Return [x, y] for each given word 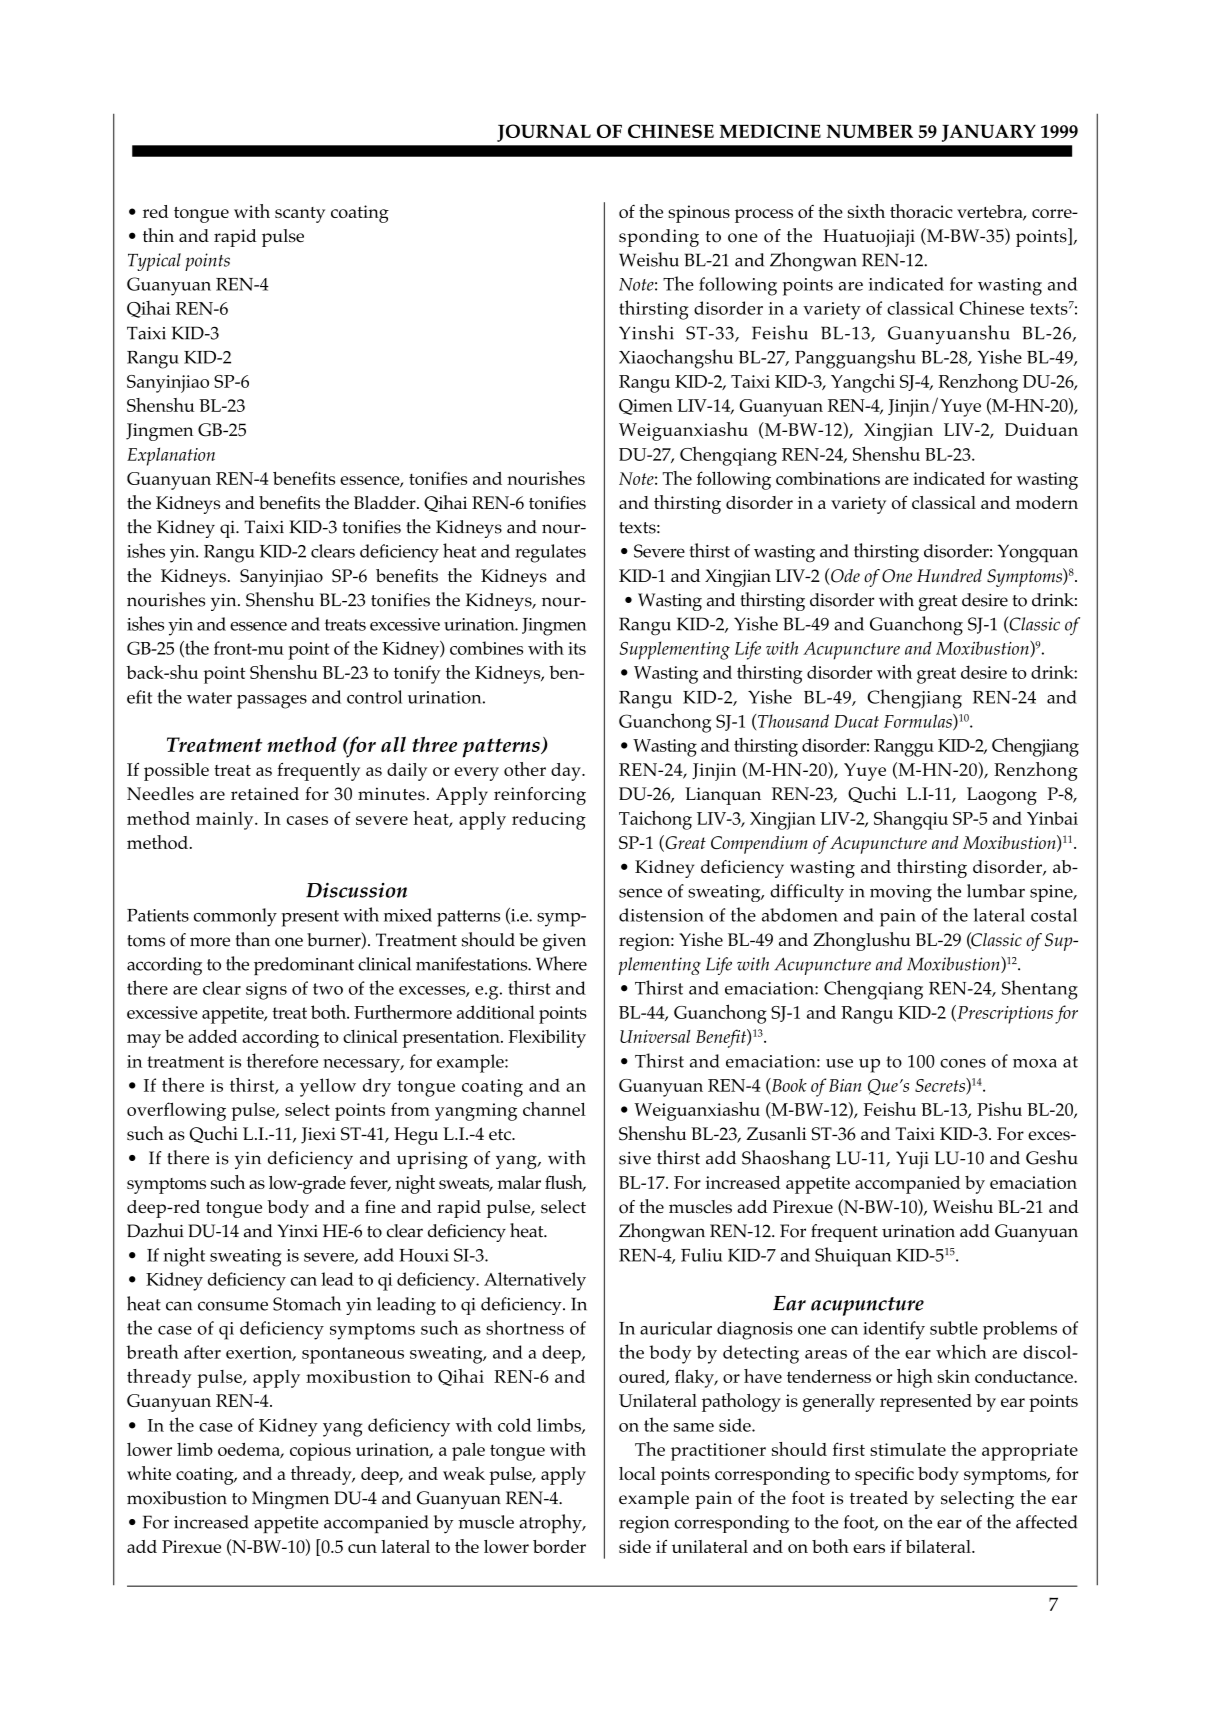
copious [320, 1452]
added [212, 1036]
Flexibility [547, 1038]
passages [272, 702]
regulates [550, 553]
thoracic [921, 211]
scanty [300, 215]
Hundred [949, 575]
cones [963, 1063]
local [637, 1473]
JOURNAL [544, 133]
